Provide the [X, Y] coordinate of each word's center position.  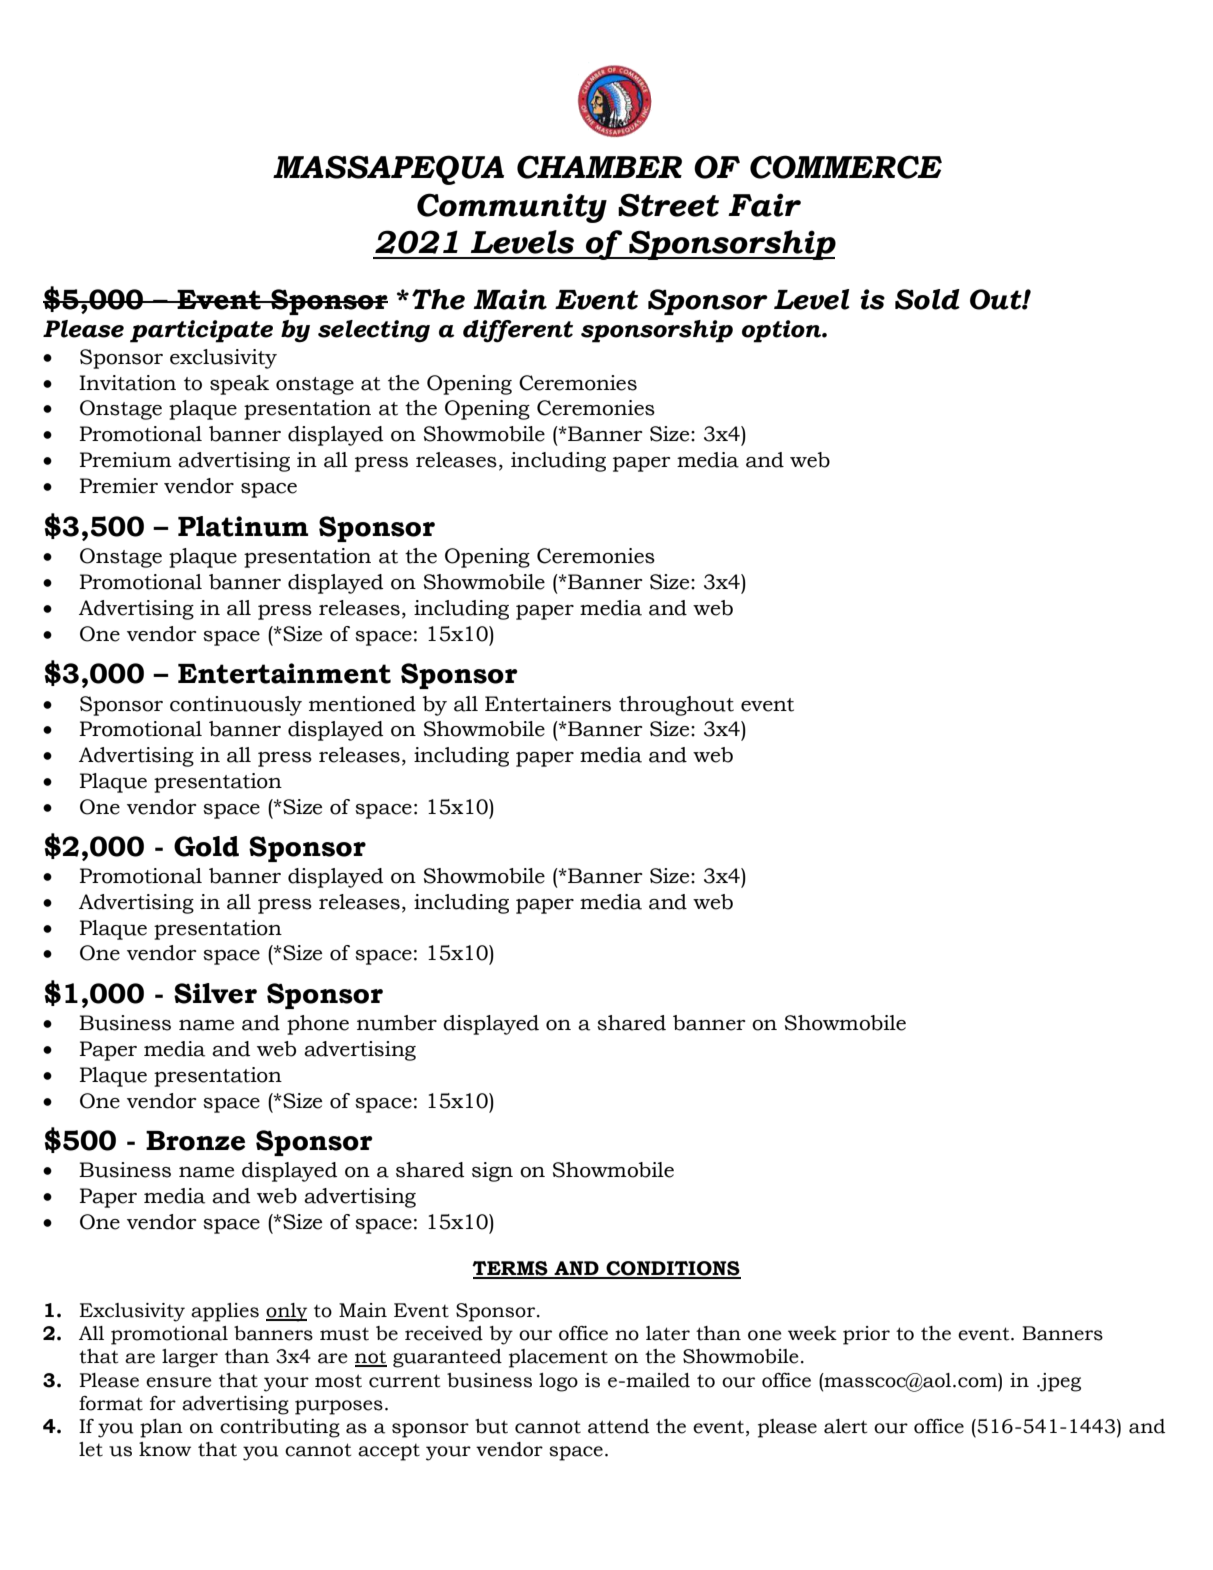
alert [845, 1426]
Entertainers [548, 704]
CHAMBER [599, 167]
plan [161, 1428]
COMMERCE [846, 167]
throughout [676, 706]
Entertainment [284, 673]
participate [201, 331]
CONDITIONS [672, 1269]
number [397, 1023]
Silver [215, 993]
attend [618, 1426]
